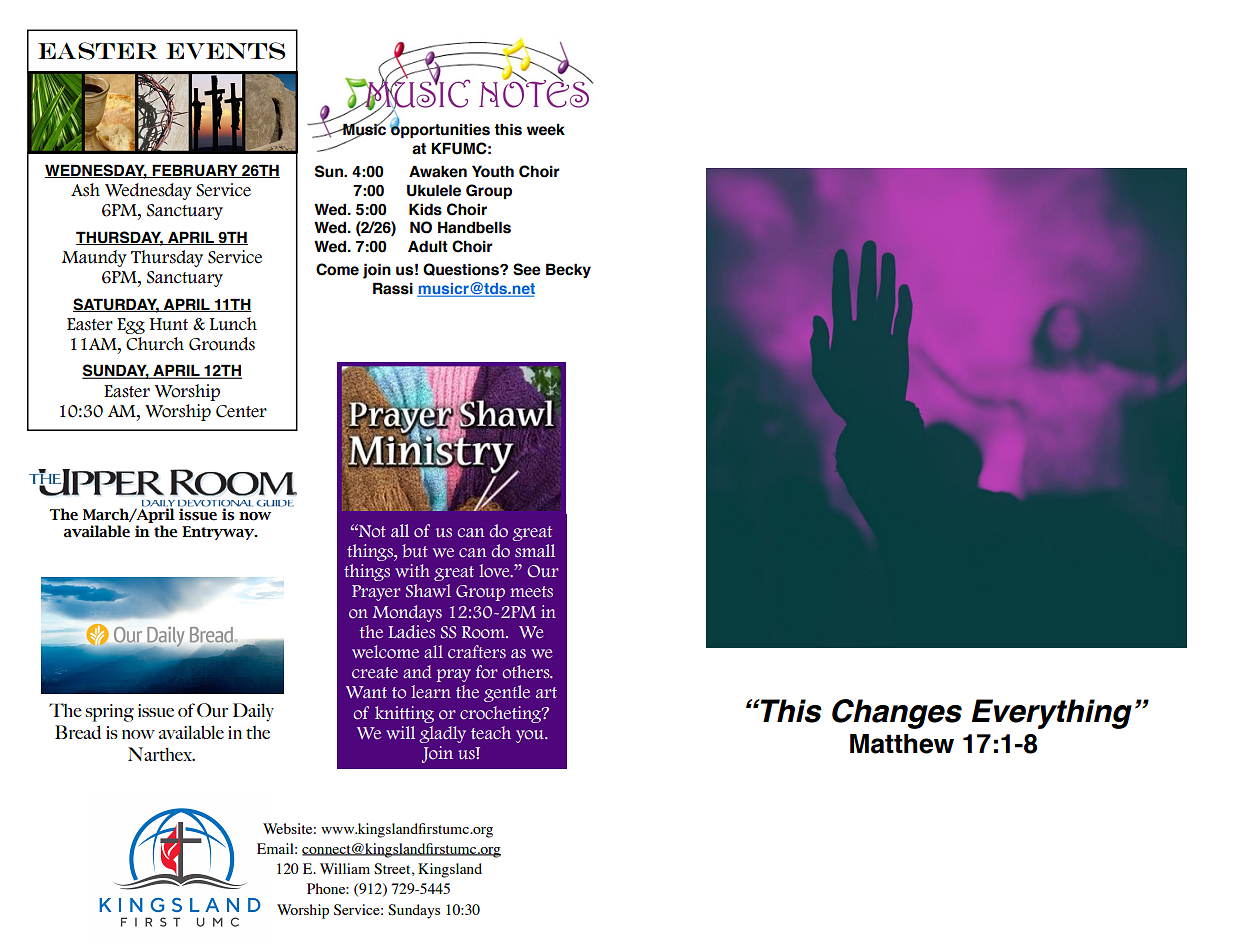 This screenshot has height=952, width=1233. What do you see at coordinates (902, 744) in the screenshot?
I see `Matthew` at bounding box center [902, 744].
